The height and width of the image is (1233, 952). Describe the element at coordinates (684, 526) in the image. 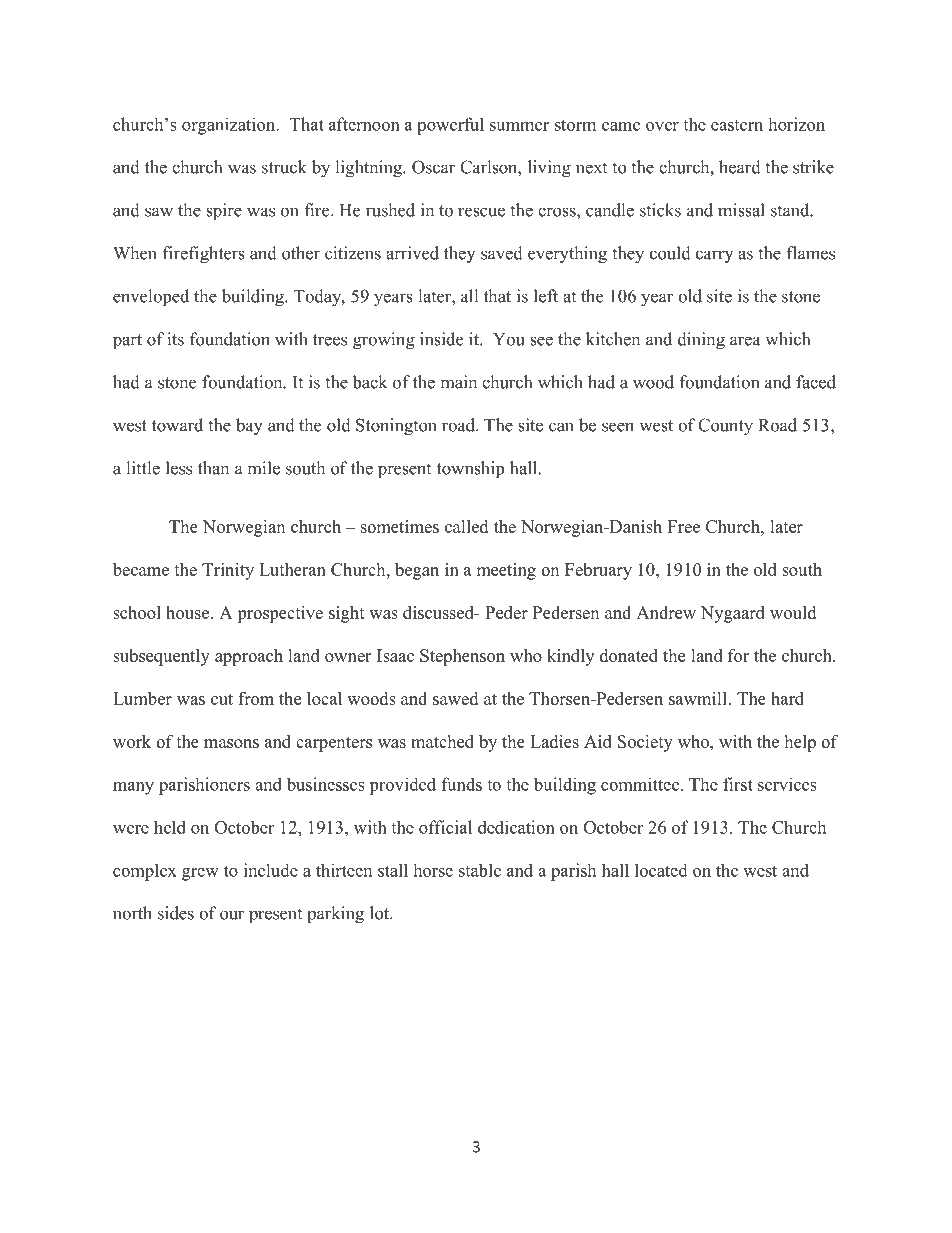

I see `Free` at that location.
